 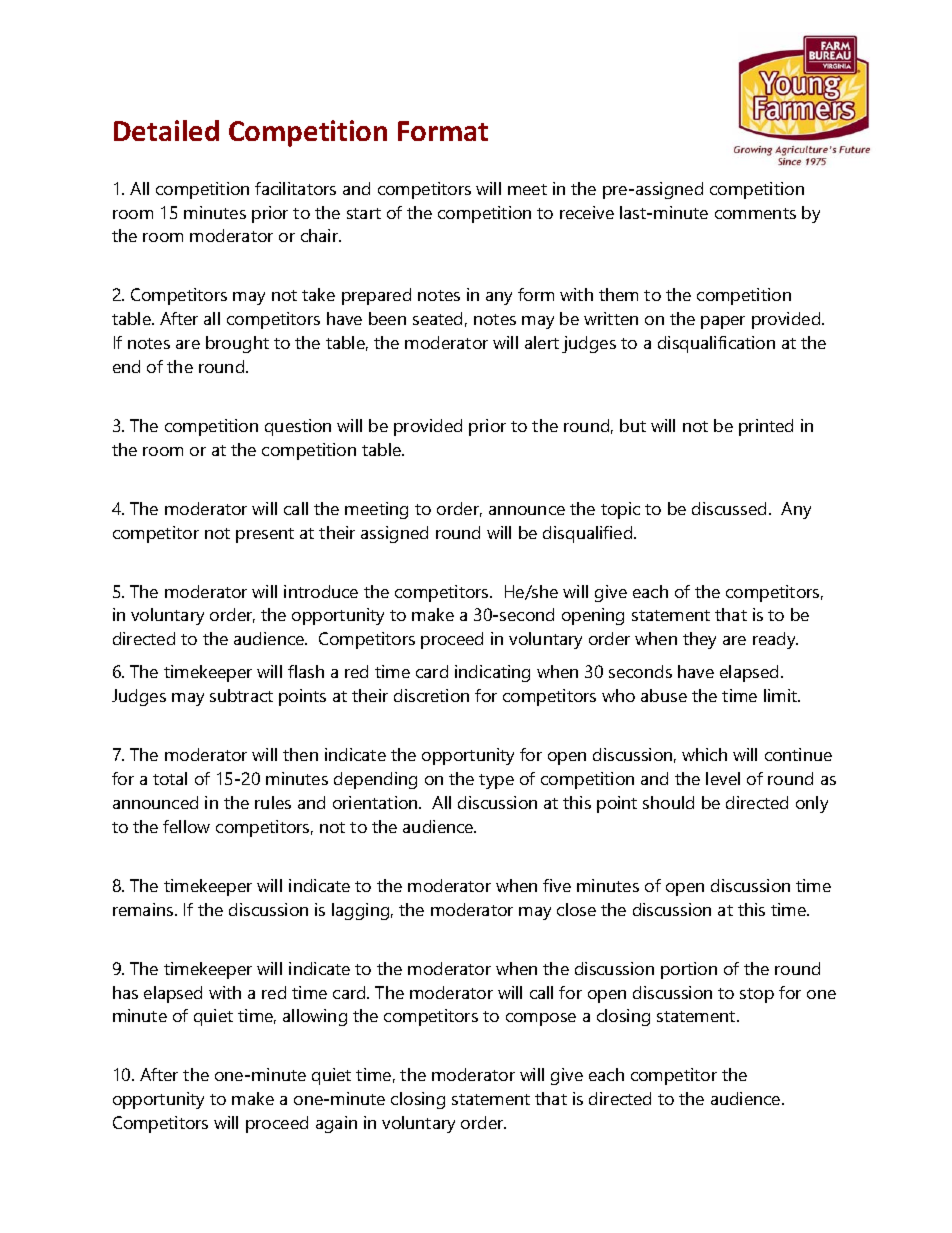 I want to click on brought, so click(x=237, y=344).
